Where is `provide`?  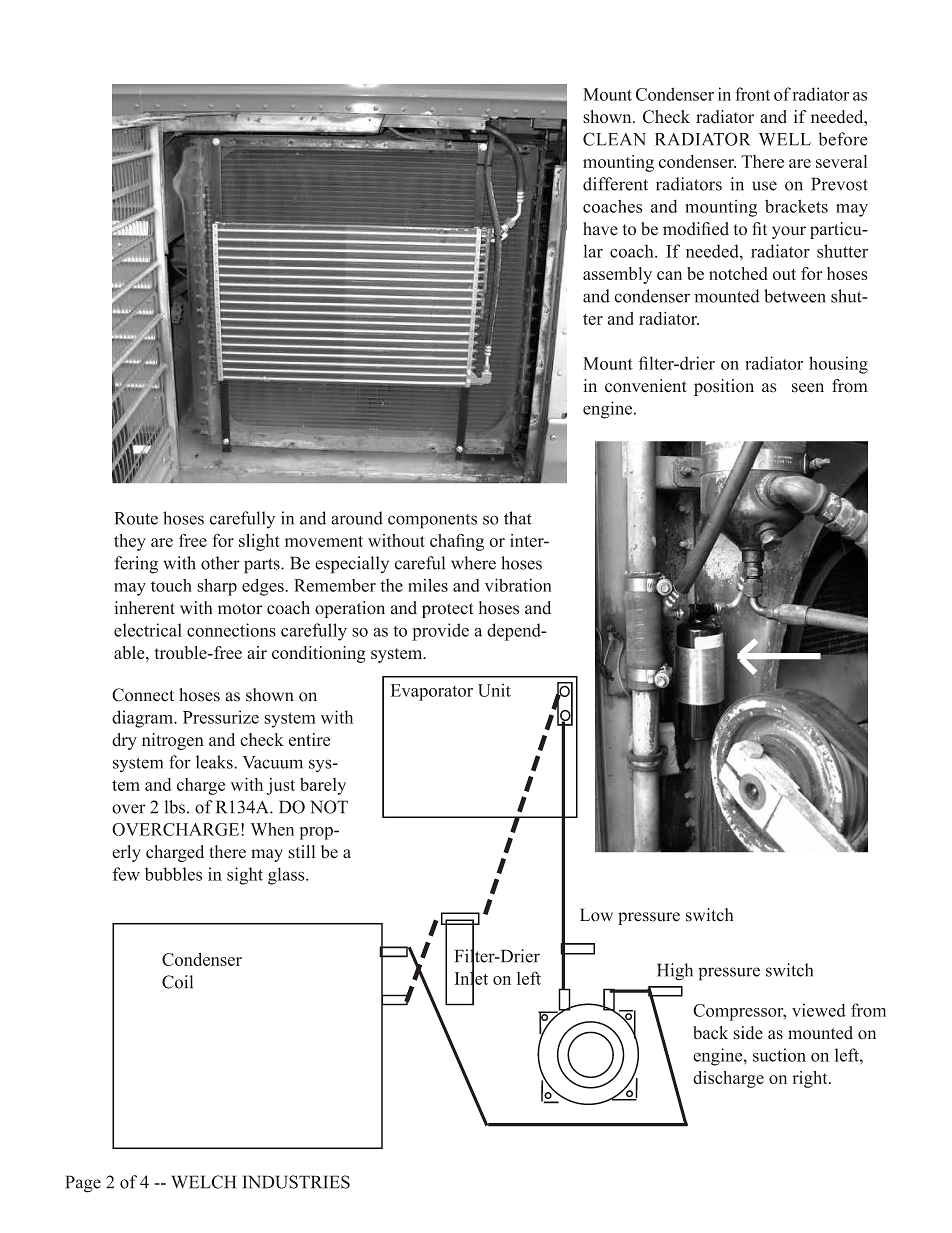
provide is located at coordinates (440, 632).
